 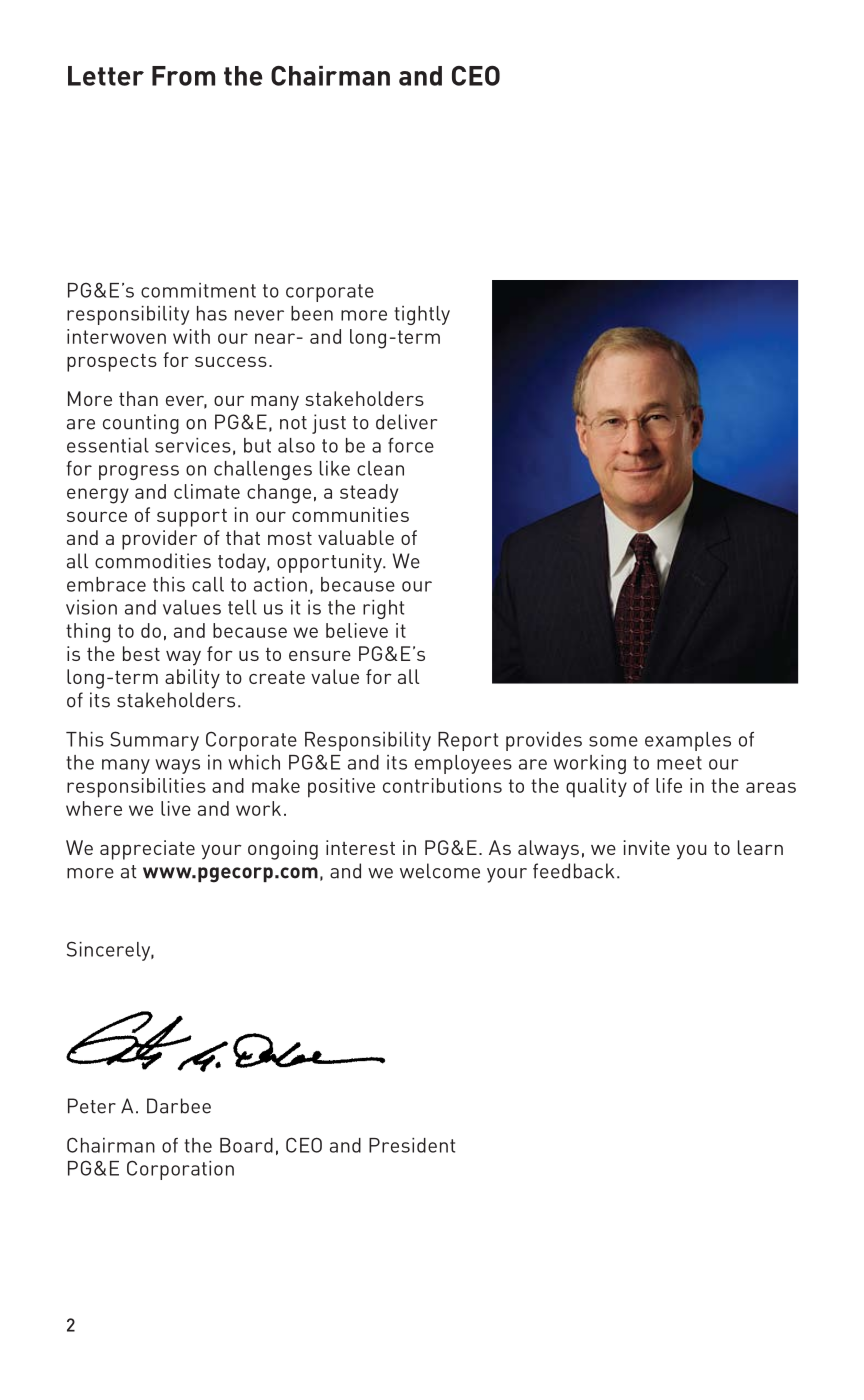 What do you see at coordinates (422, 315) in the screenshot?
I see `tightly` at bounding box center [422, 315].
